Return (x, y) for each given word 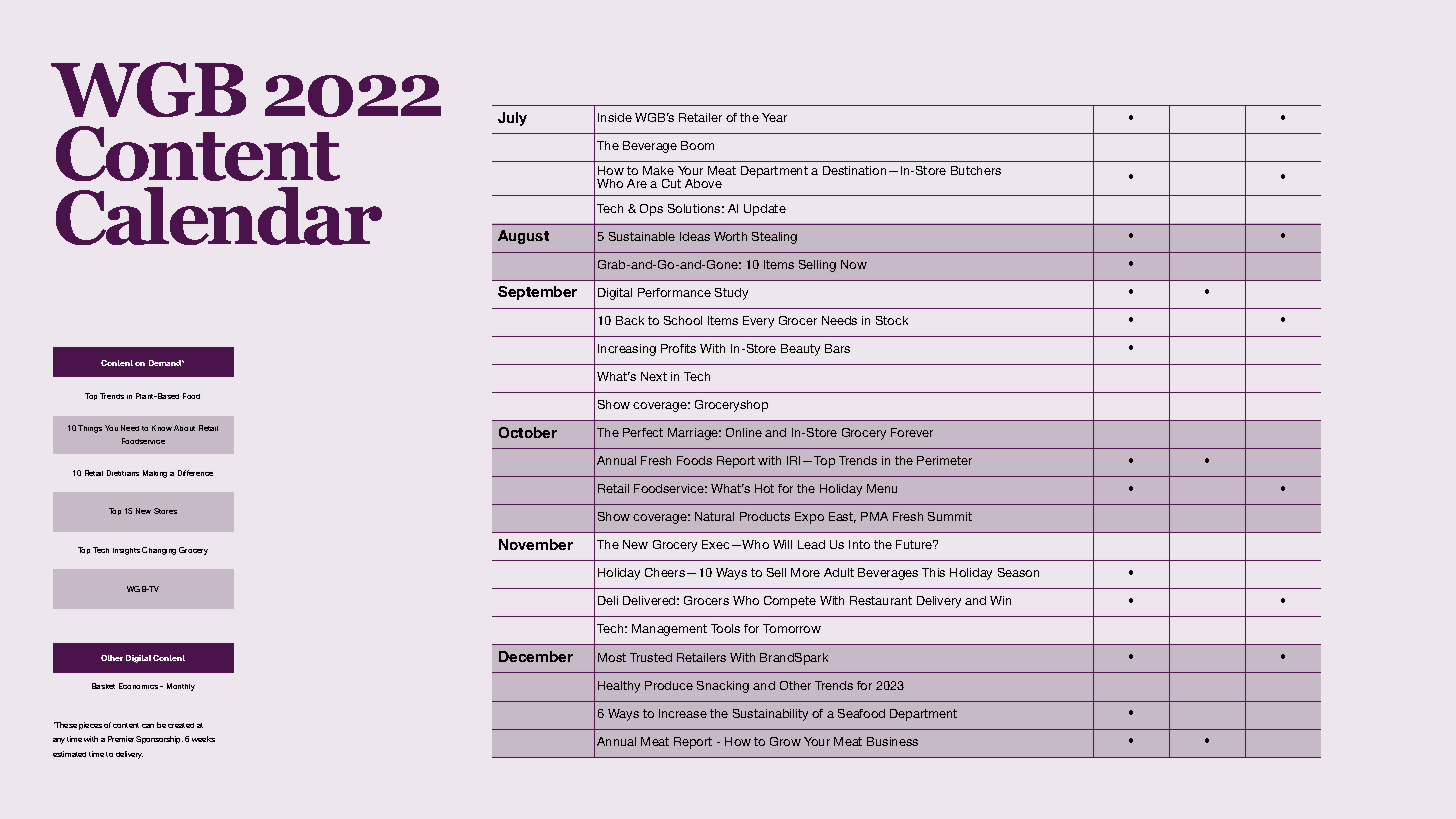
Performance (674, 292)
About (184, 428)
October (528, 432)
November (536, 544)
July (512, 119)
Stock (892, 320)
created (181, 725)
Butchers (976, 170)
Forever (912, 432)
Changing (159, 551)
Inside (615, 117)
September (537, 293)
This (933, 572)
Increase (683, 713)
